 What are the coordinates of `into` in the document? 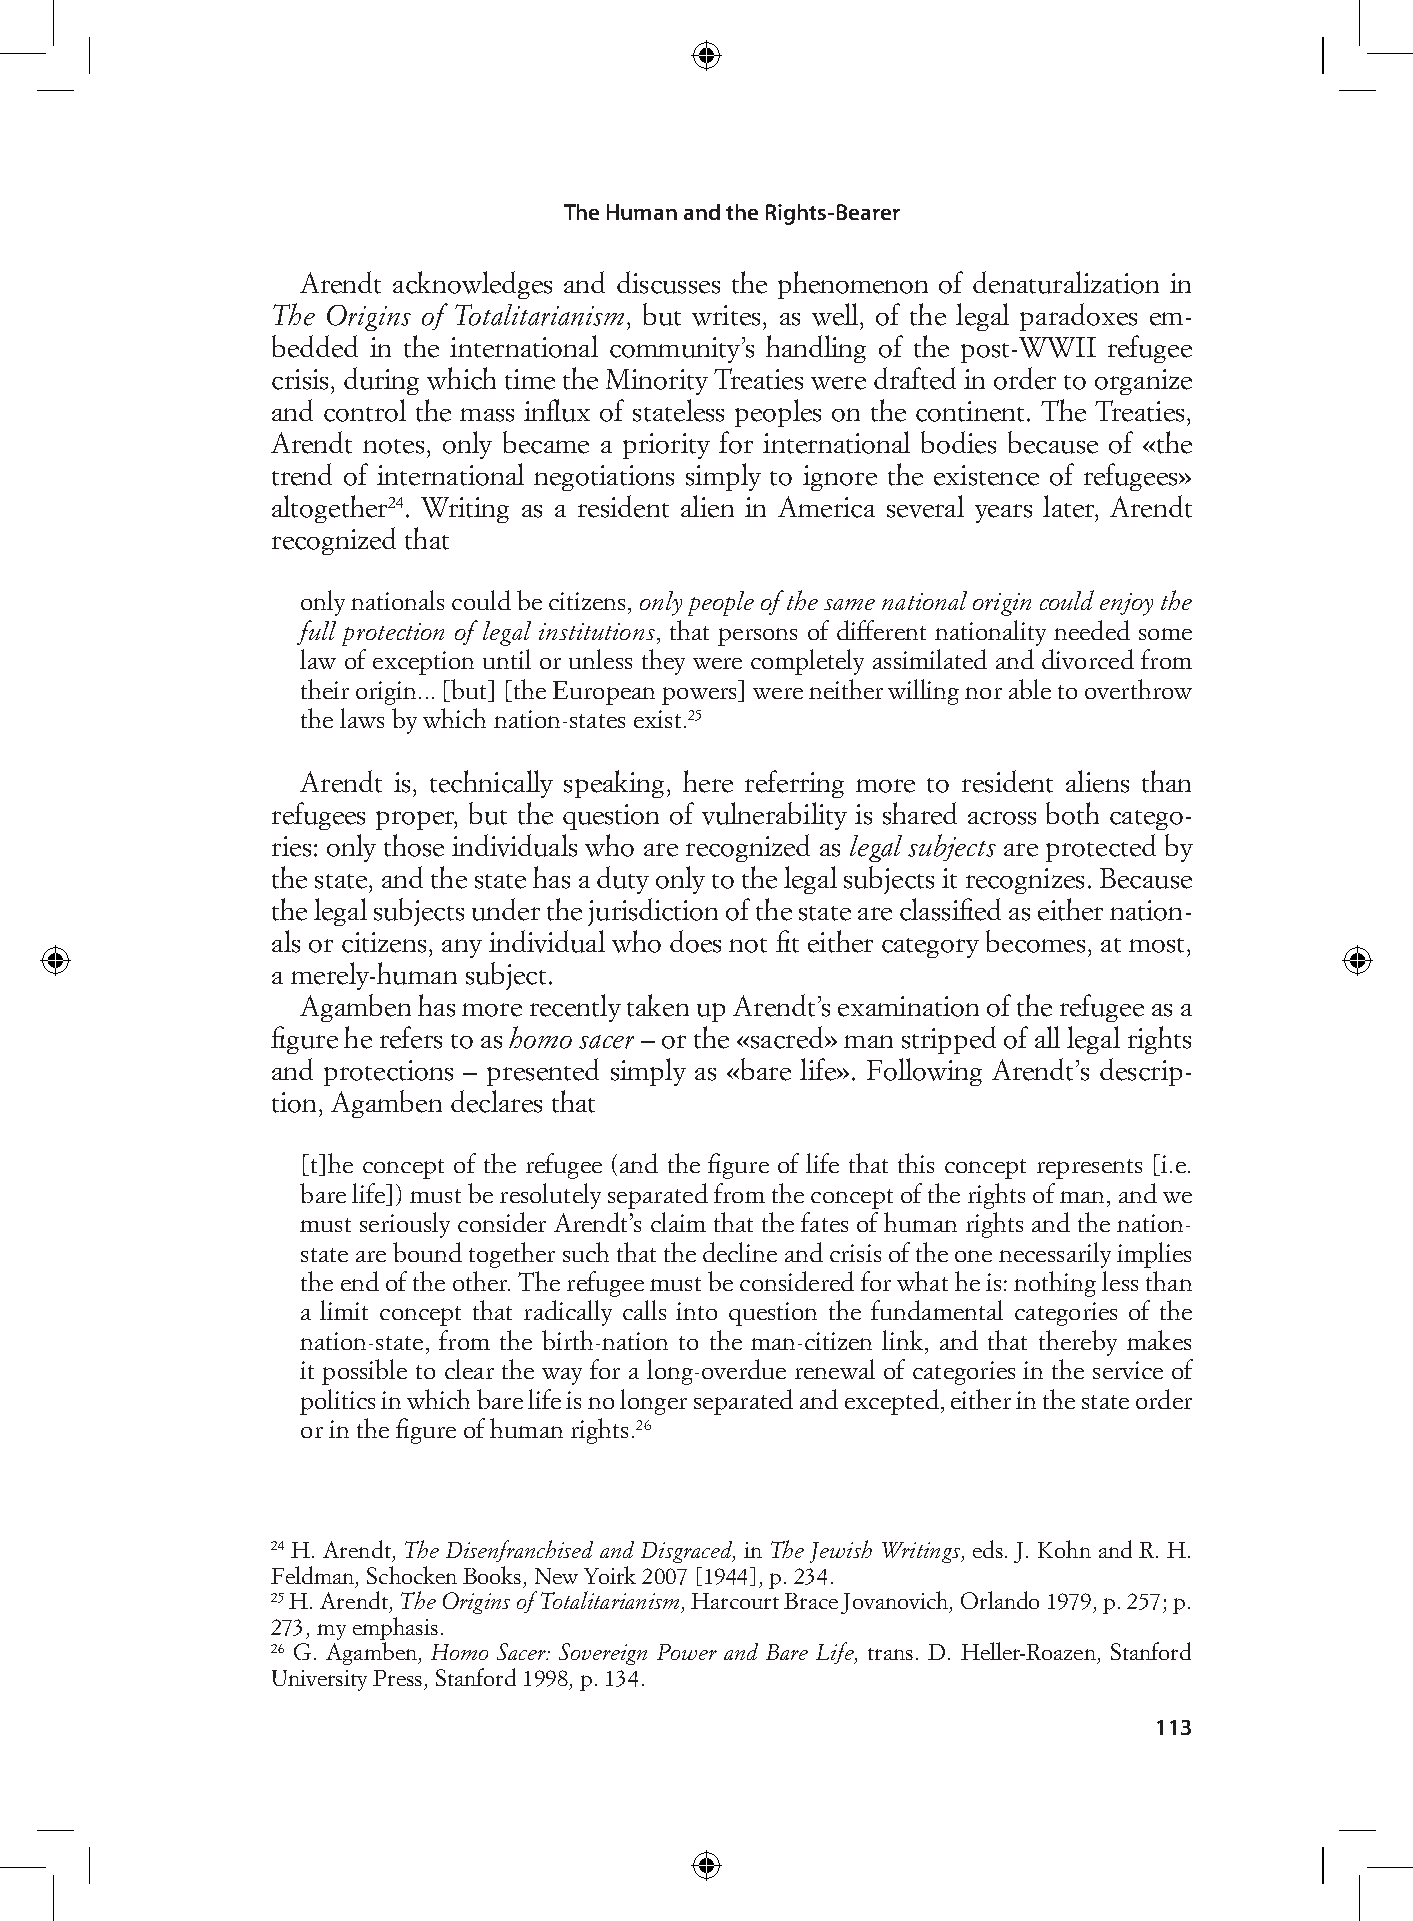 It's located at (696, 1311).
